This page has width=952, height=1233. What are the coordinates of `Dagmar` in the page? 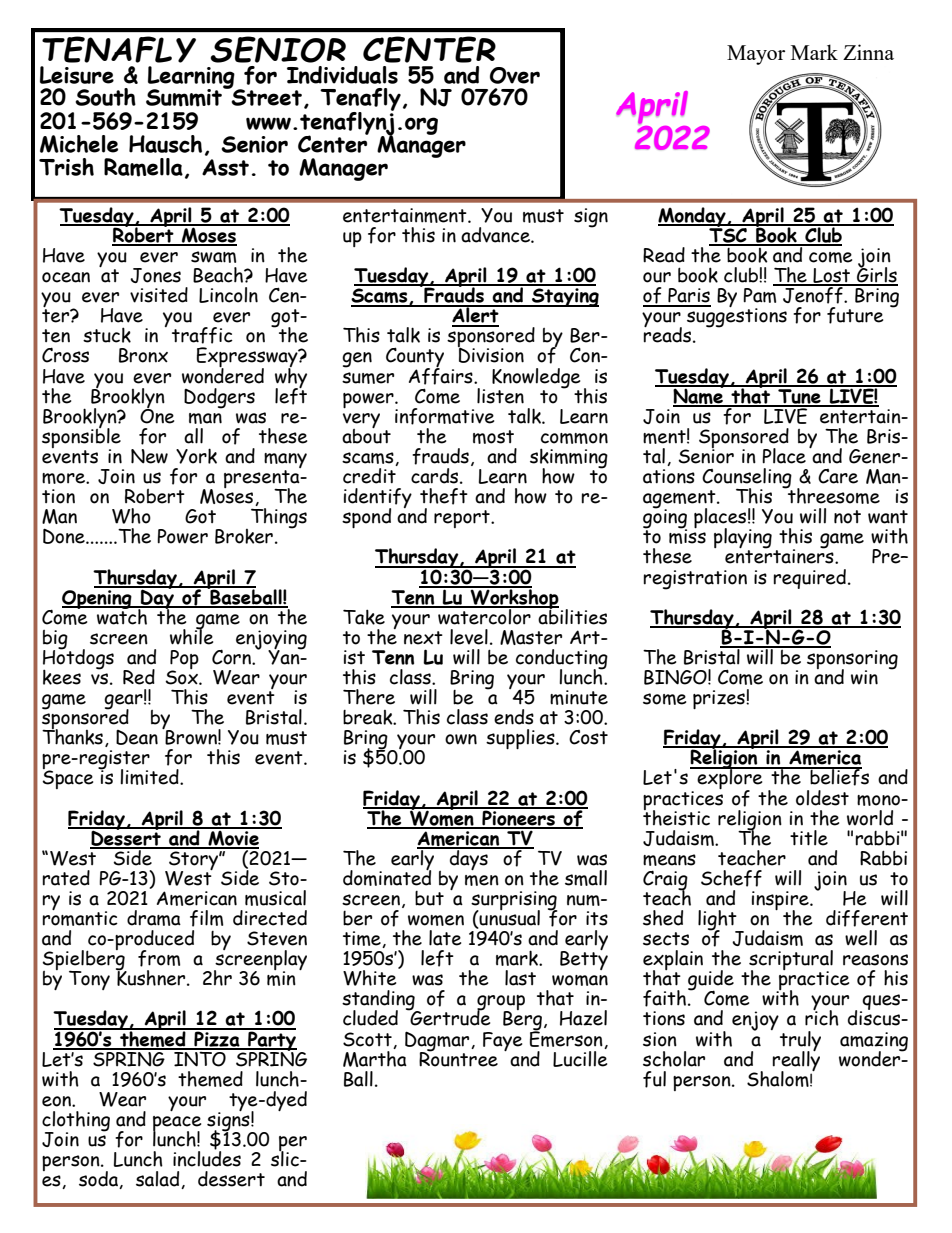 It's located at (438, 1042).
